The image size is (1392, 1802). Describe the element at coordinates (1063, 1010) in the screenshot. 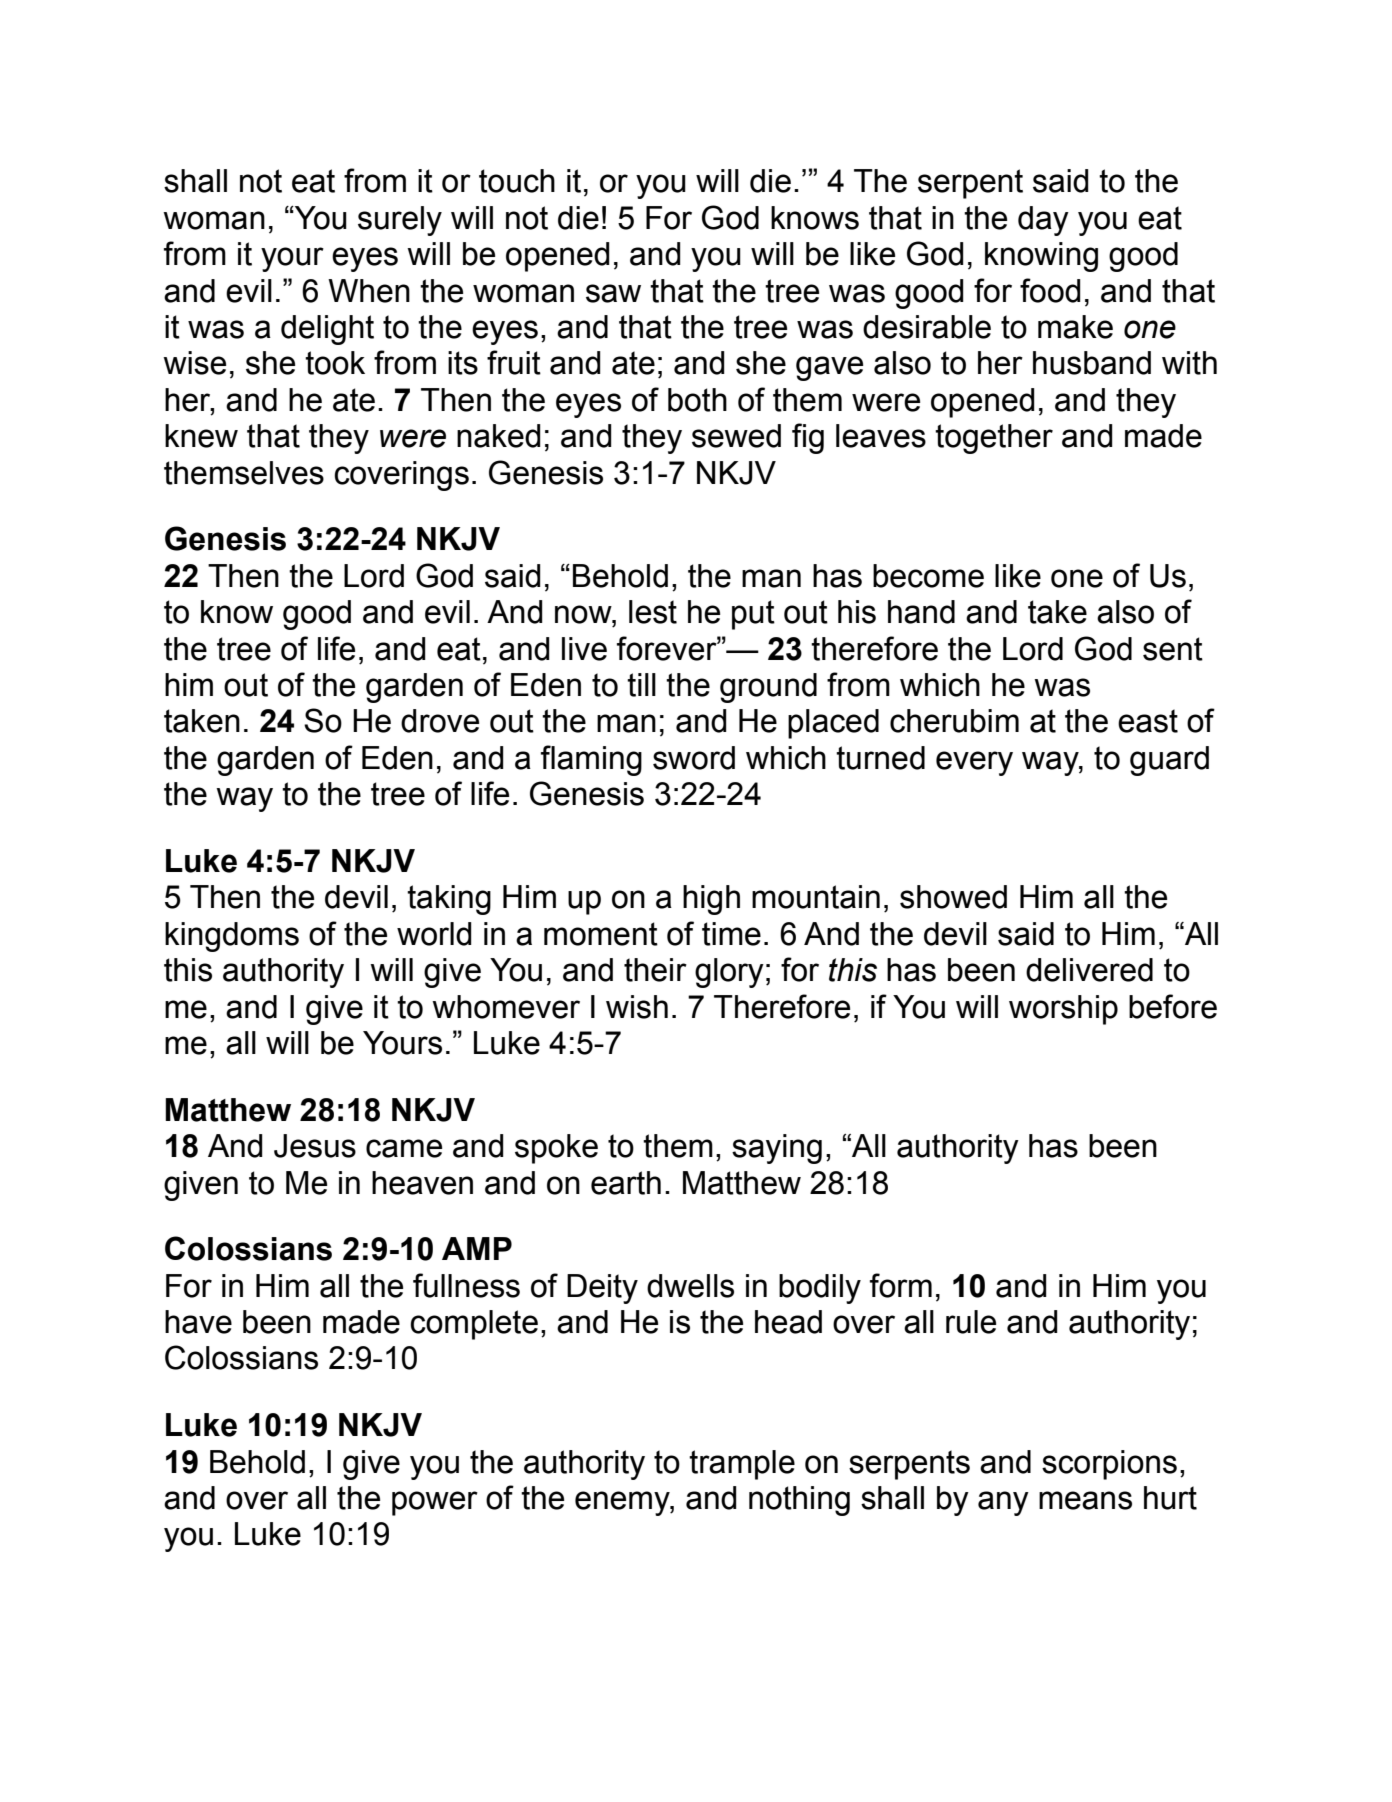

I see `worship` at that location.
